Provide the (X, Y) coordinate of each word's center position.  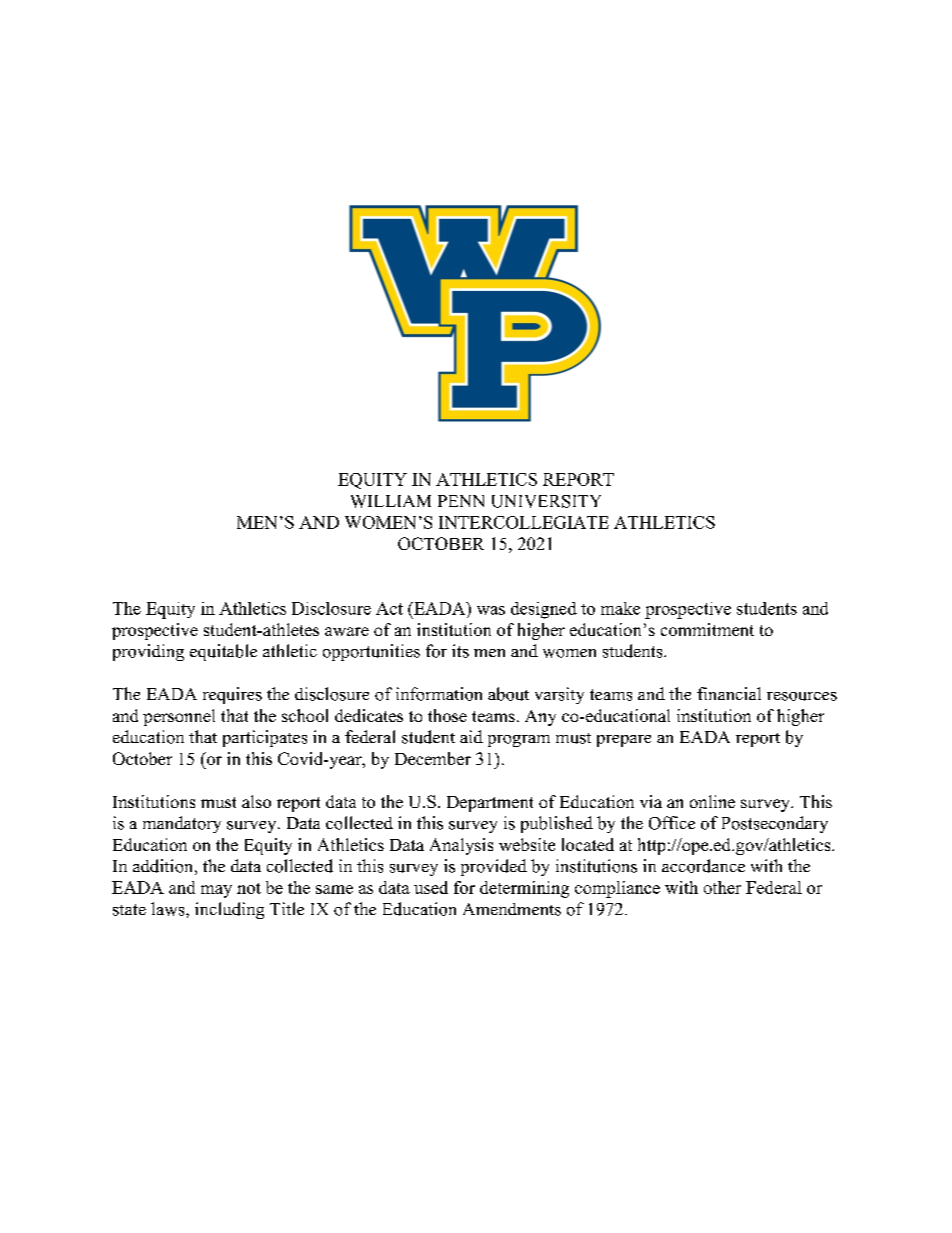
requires (232, 695)
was (491, 610)
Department (490, 804)
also (256, 801)
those (447, 715)
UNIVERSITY (546, 501)
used (431, 887)
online (712, 801)
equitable (223, 652)
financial (729, 693)
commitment (707, 629)
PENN (461, 501)
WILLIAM (391, 501)
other (722, 887)
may (216, 891)
